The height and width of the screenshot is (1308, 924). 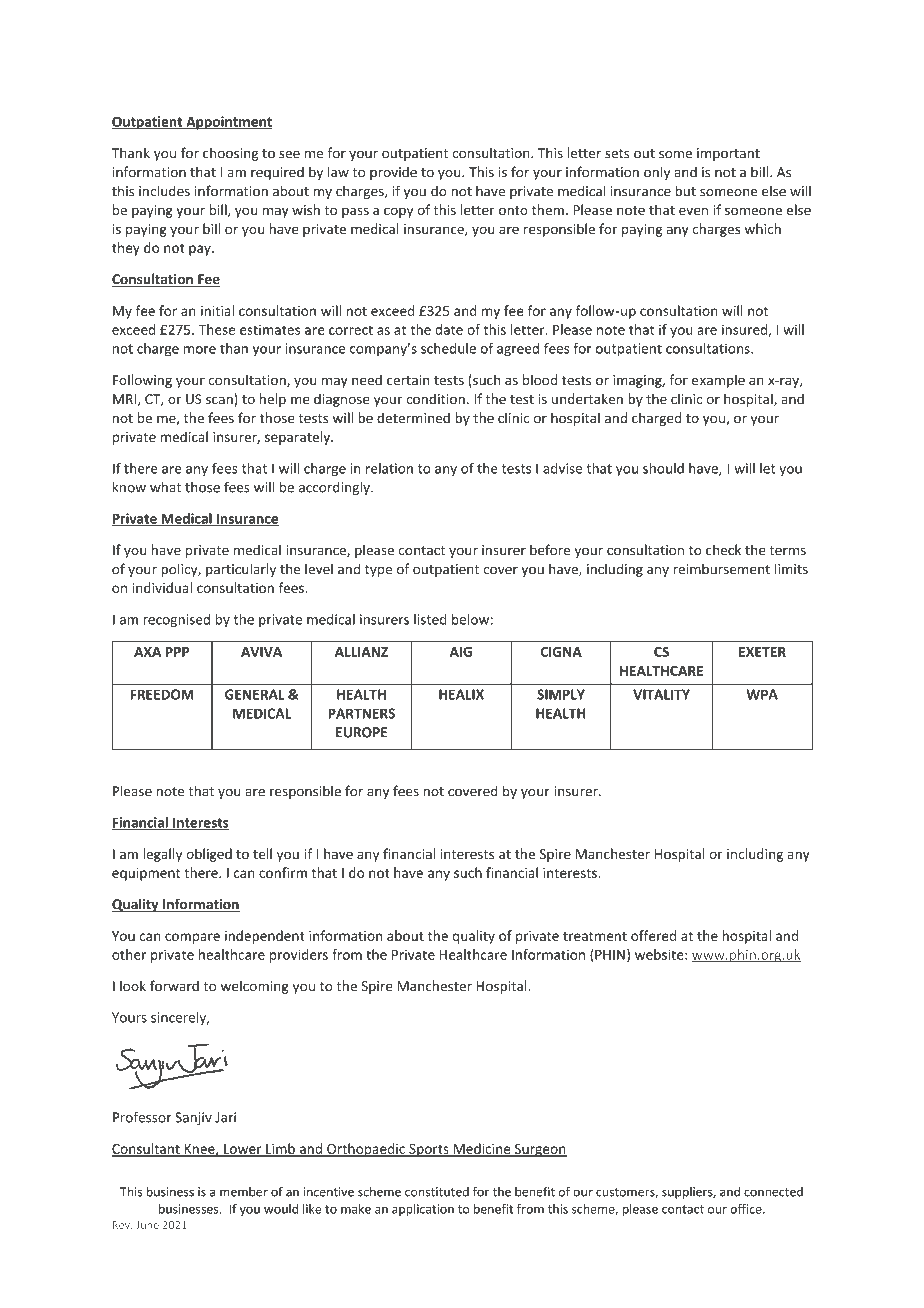 What do you see at coordinates (230, 154) in the screenshot?
I see `choosing` at bounding box center [230, 154].
